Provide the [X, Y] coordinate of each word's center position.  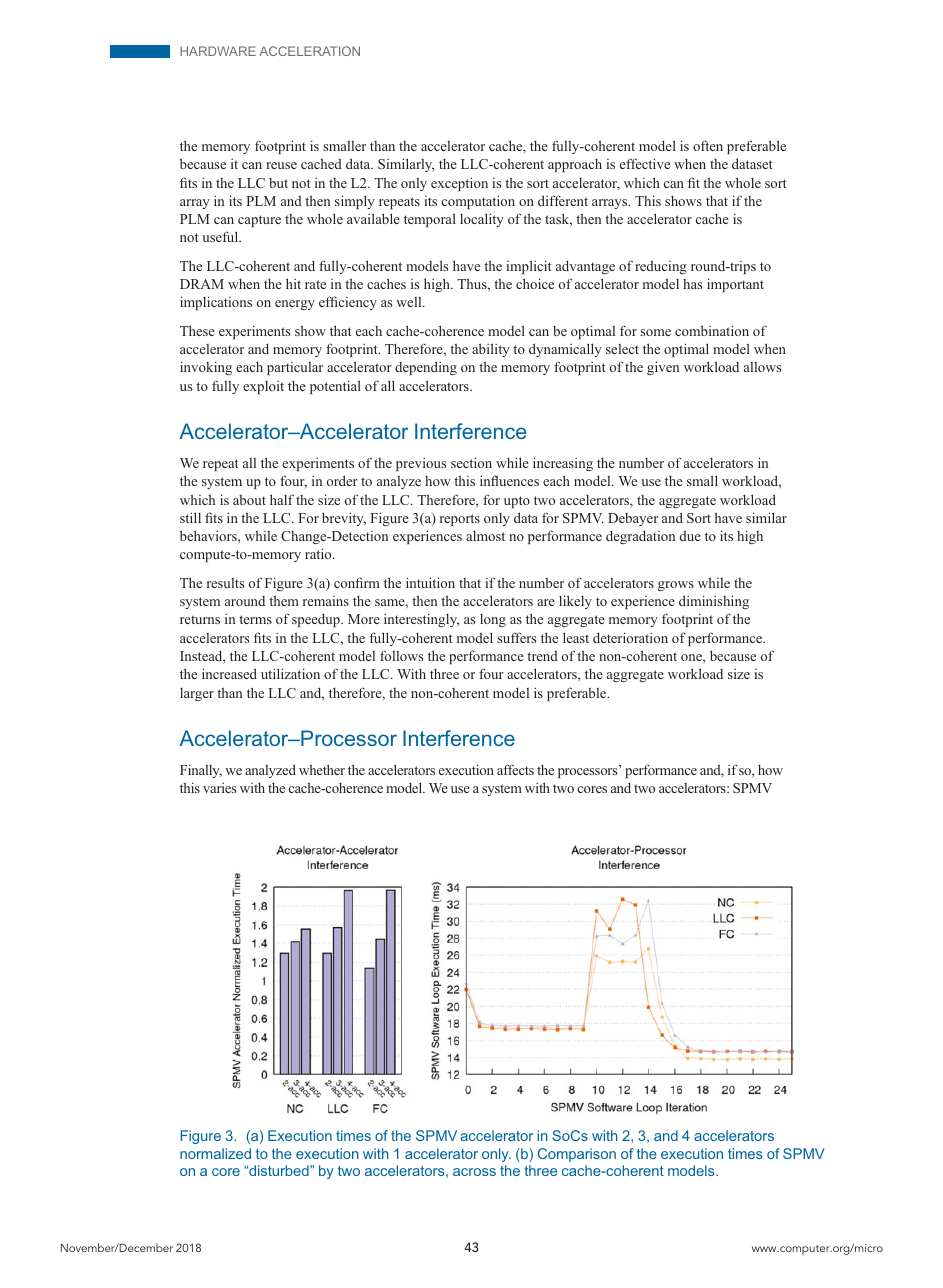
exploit [263, 387]
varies [219, 788]
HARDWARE [218, 51]
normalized [215, 1153]
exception [459, 184]
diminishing [714, 602]
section [471, 462]
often [708, 145]
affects [515, 769]
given [663, 368]
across [474, 1172]
